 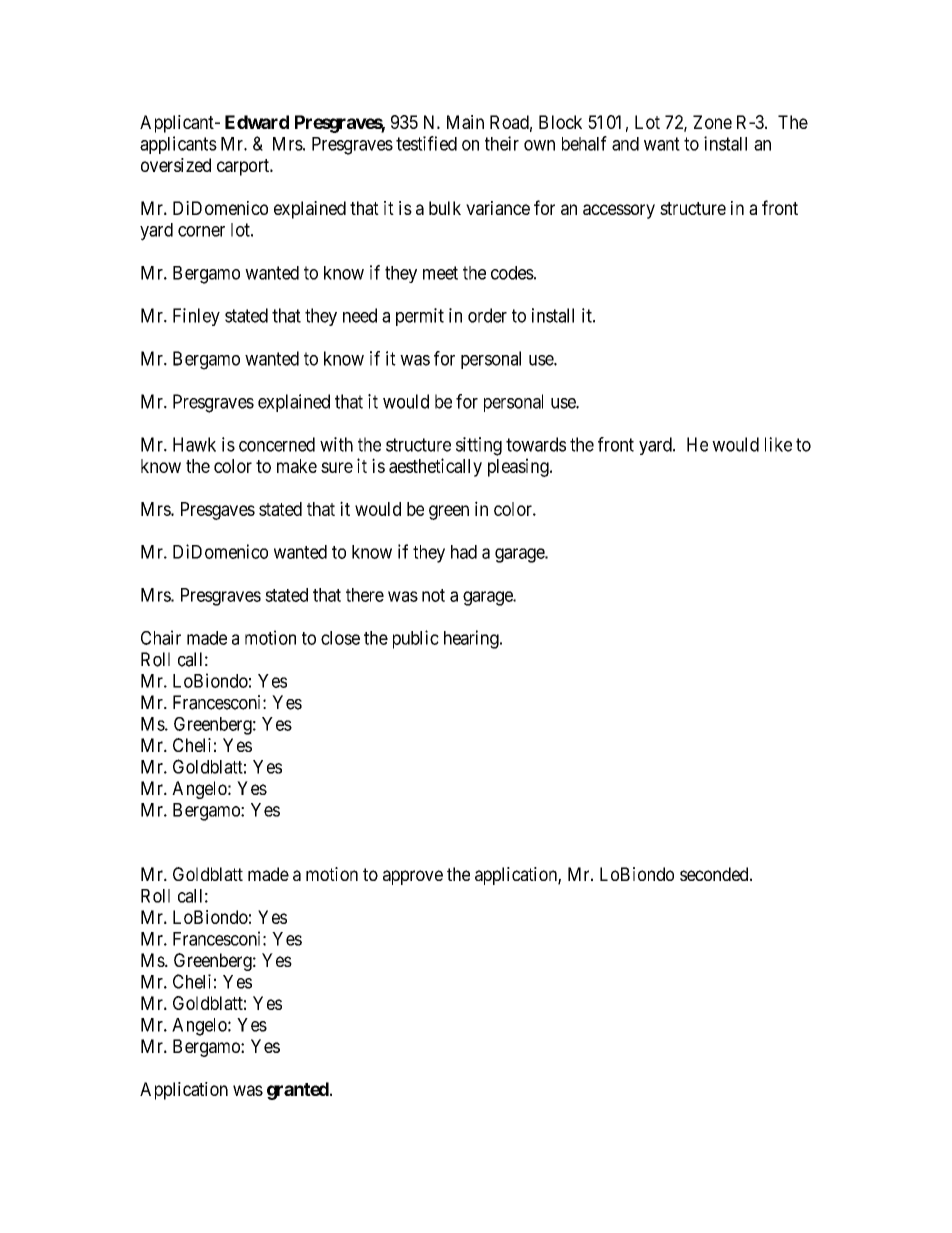 I want to click on Finley, so click(x=196, y=317).
